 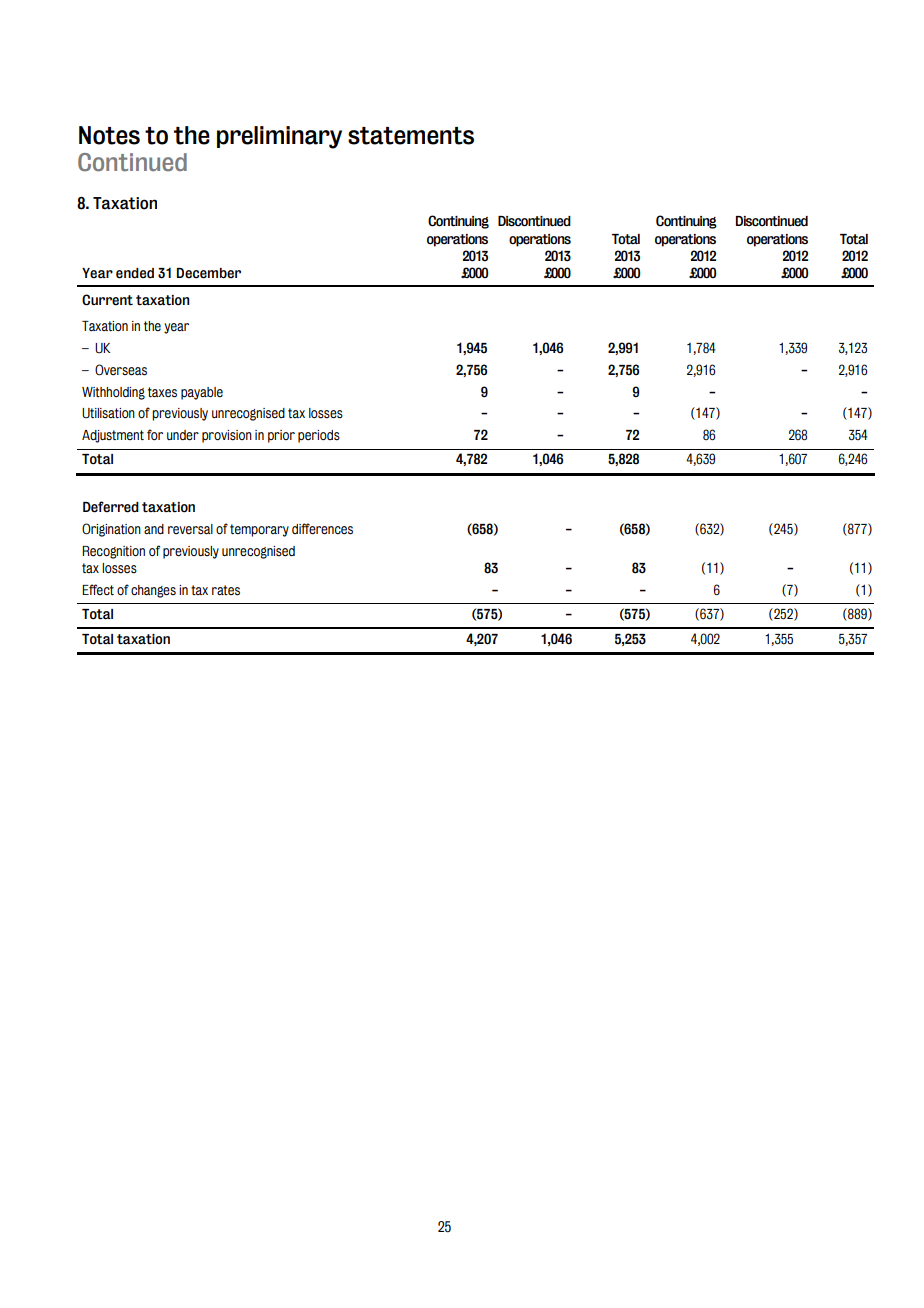 What do you see at coordinates (319, 436) in the document?
I see `periods` at bounding box center [319, 436].
